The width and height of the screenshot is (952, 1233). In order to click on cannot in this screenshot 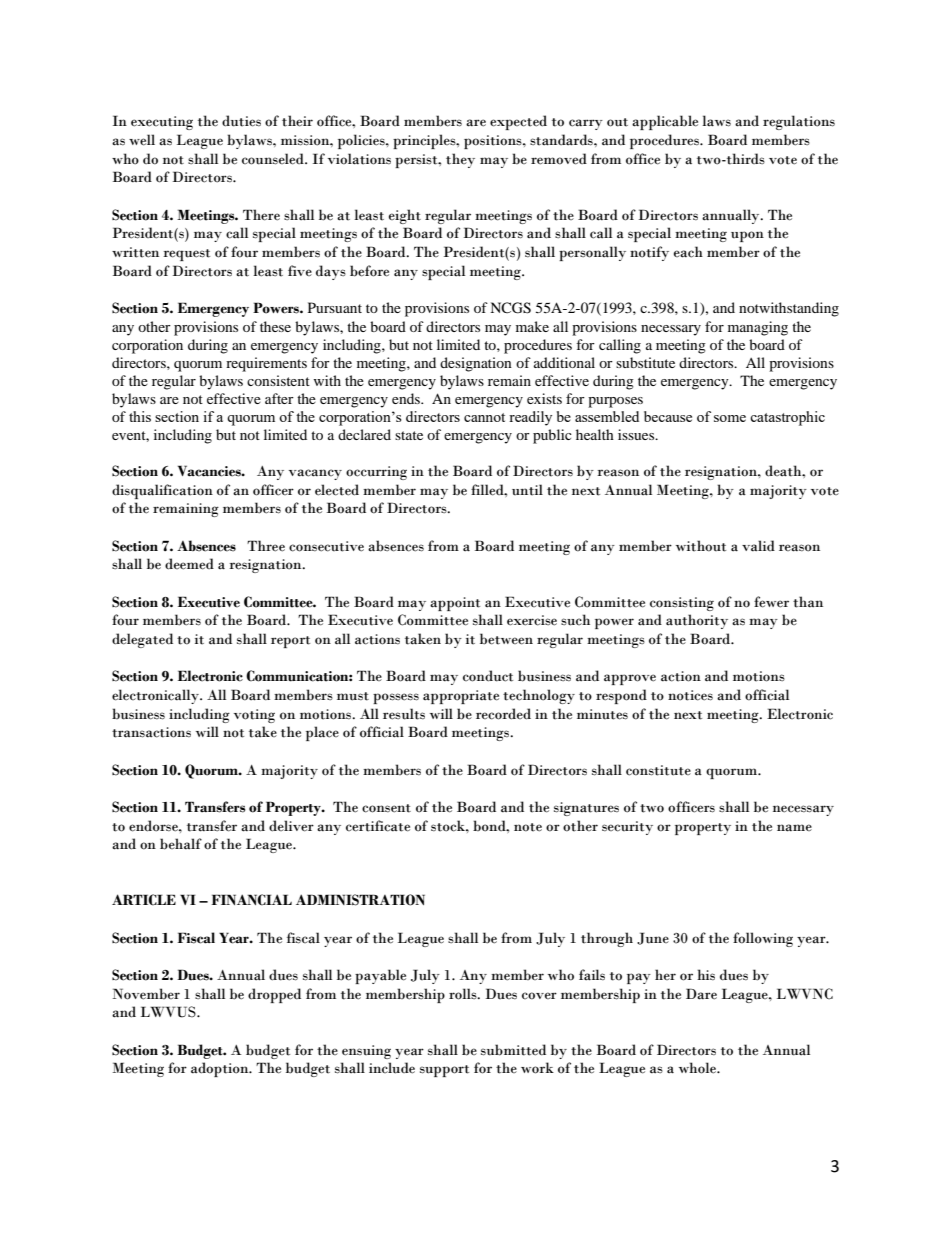, I will do `click(484, 417)`.
